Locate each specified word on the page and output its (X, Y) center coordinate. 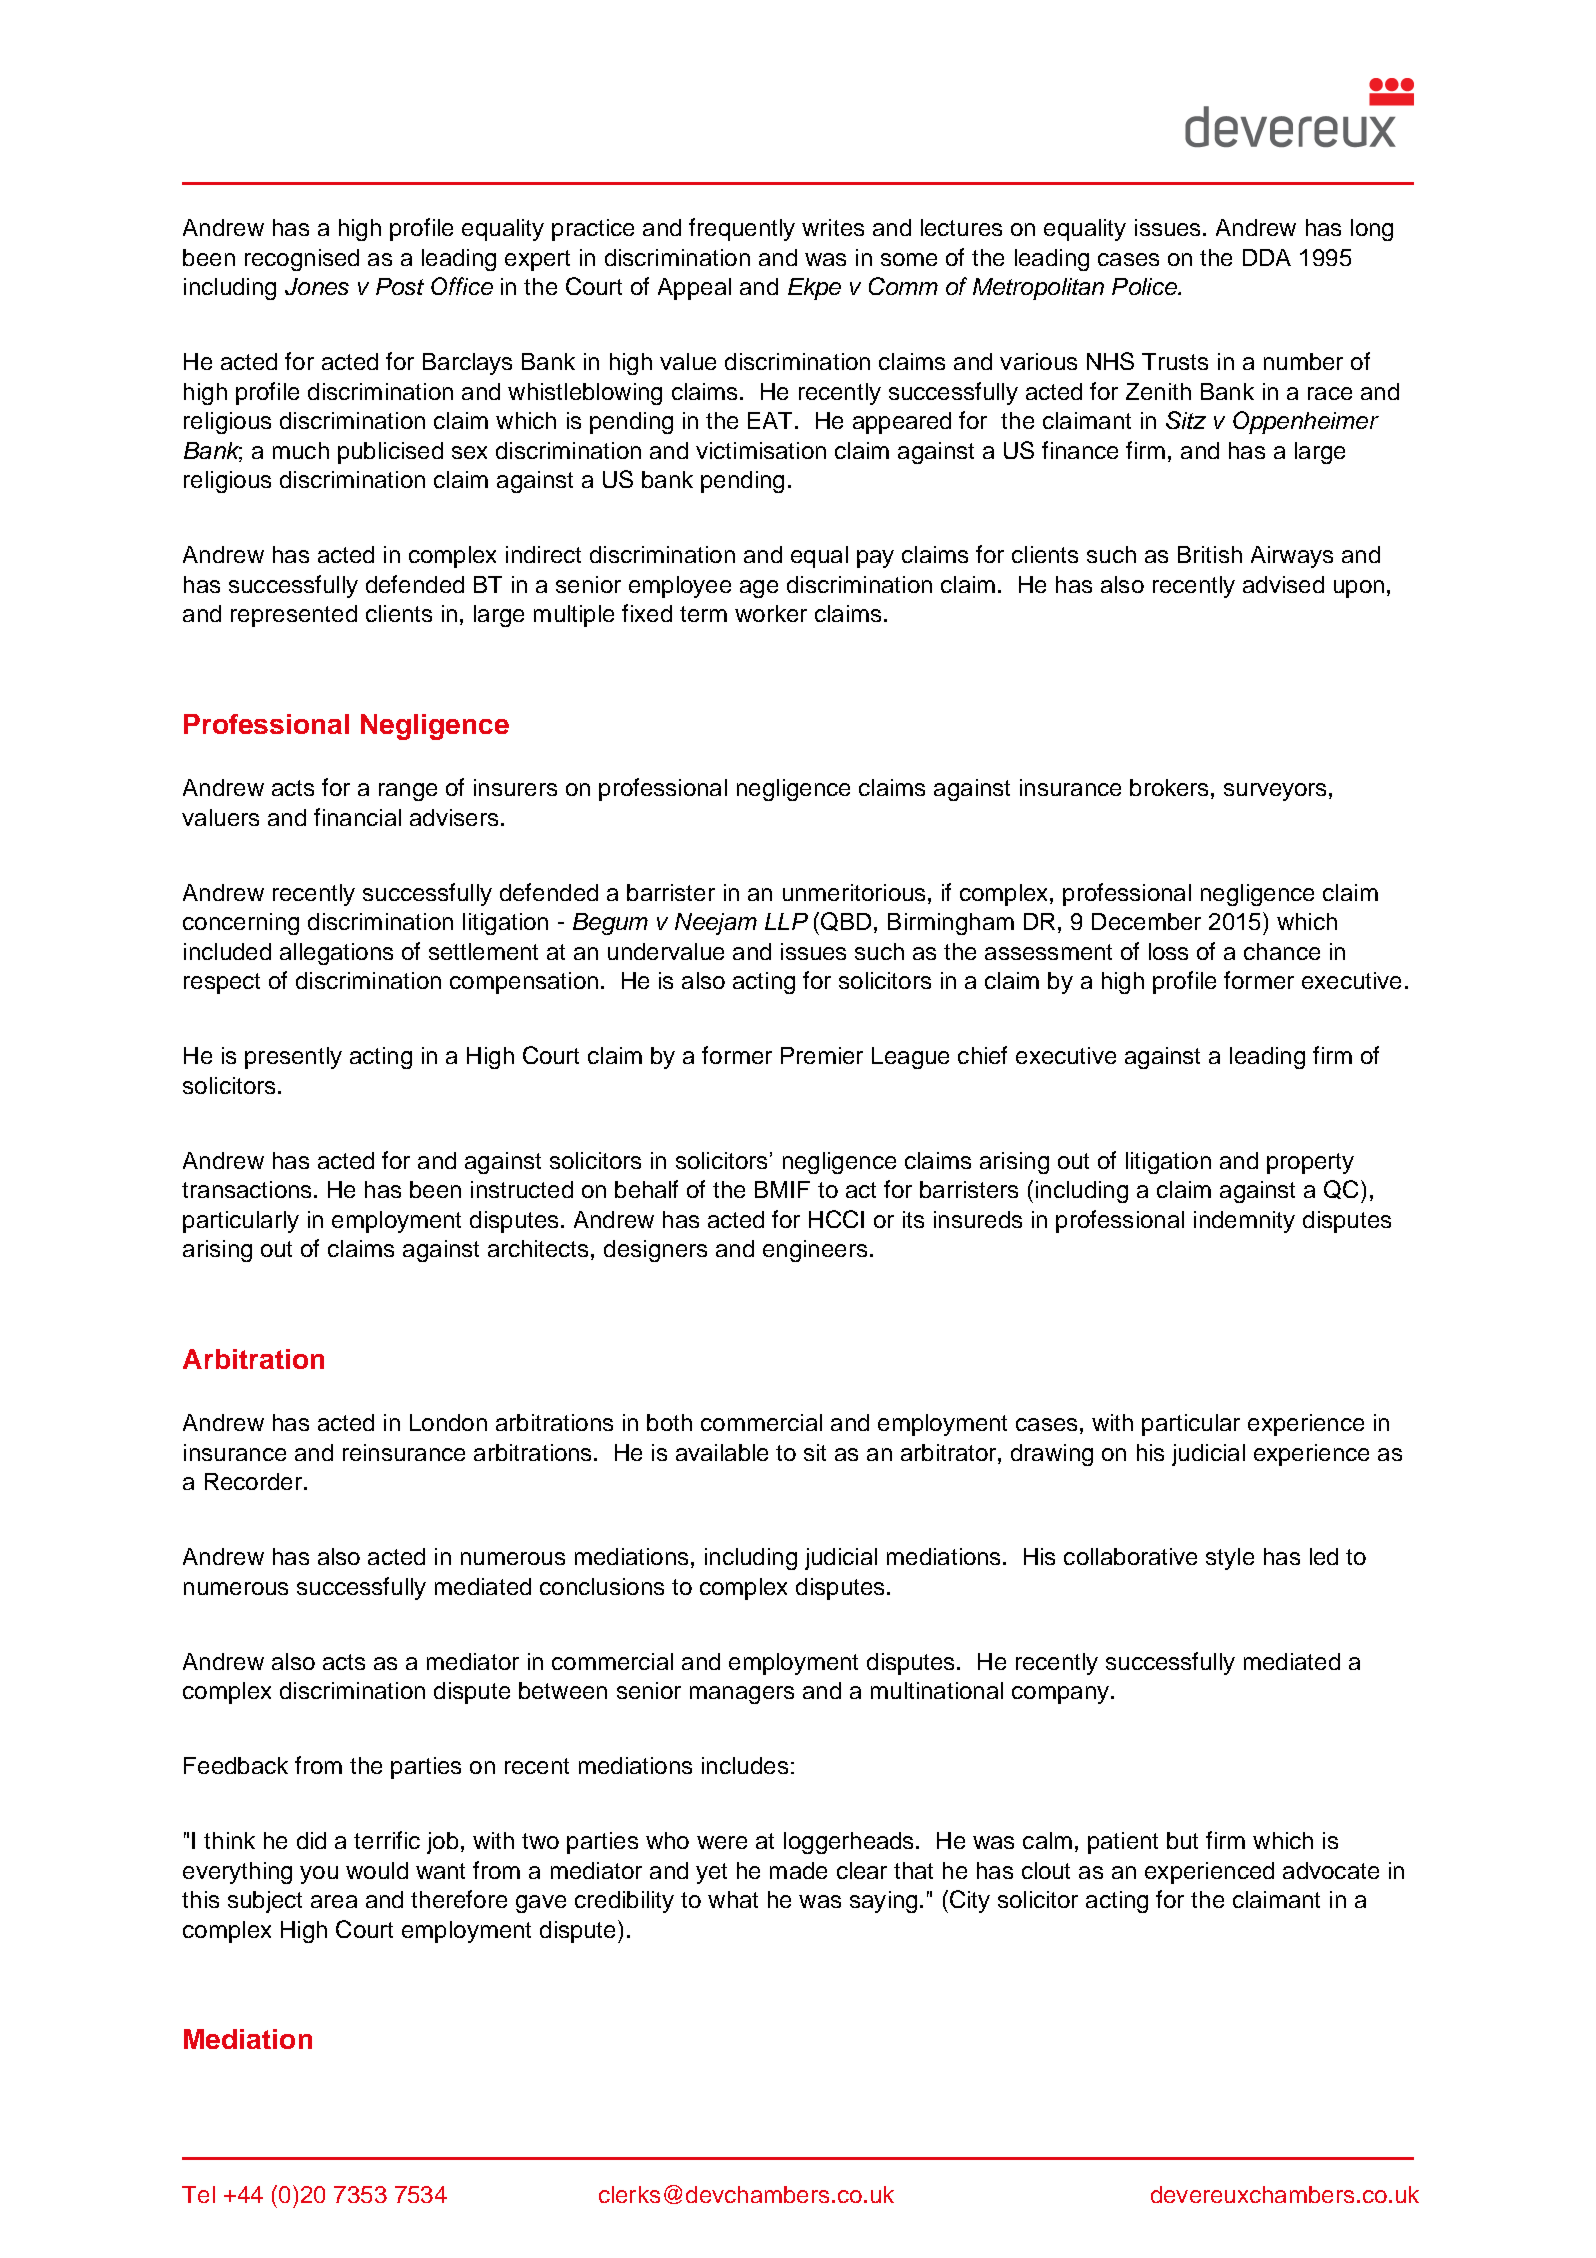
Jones (317, 286)
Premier (822, 1055)
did (311, 1840)
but (1182, 1840)
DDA (1267, 257)
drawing (1052, 1455)
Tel (198, 2194)
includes (745, 1765)
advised (1283, 584)
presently (293, 1058)
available (722, 1452)
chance (1282, 951)
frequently (742, 229)
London (448, 1422)
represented (294, 616)
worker (771, 613)
